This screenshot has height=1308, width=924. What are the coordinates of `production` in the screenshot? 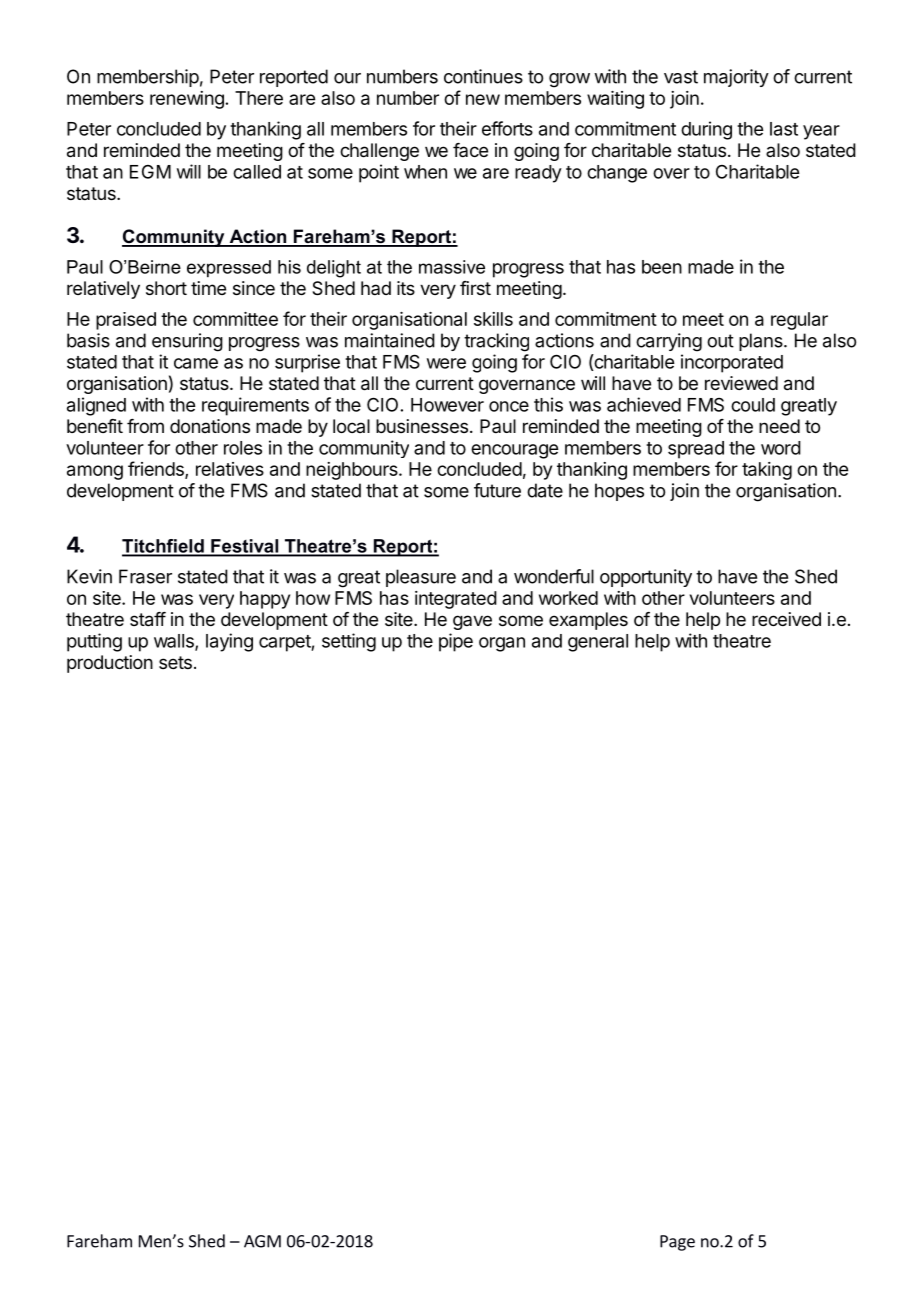 It's located at (110, 664).
